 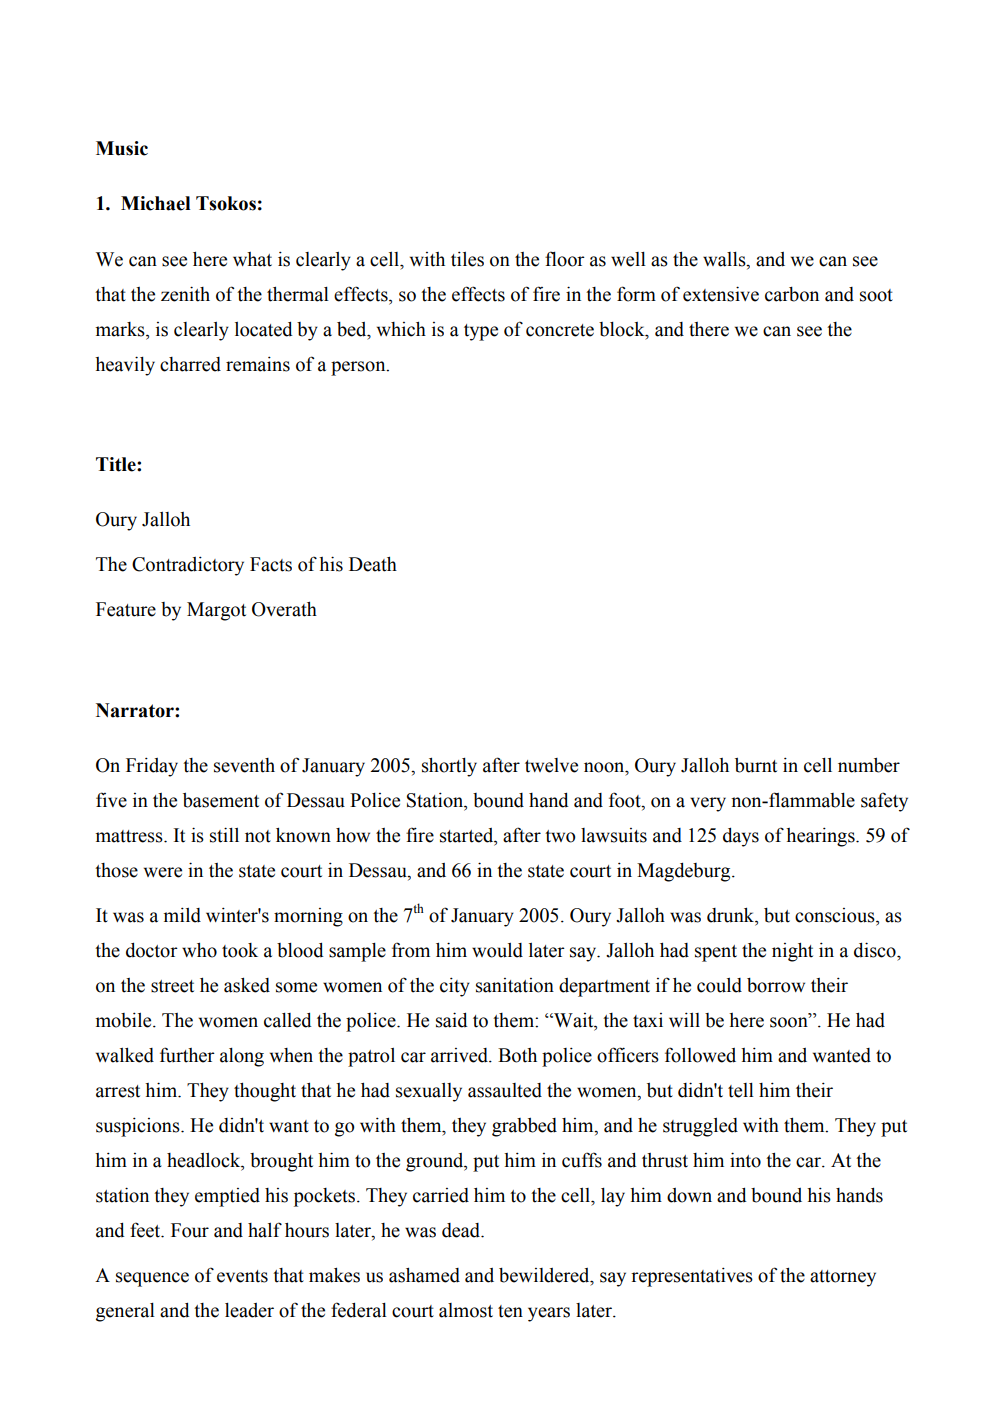 I want to click on carbon, so click(x=792, y=294).
